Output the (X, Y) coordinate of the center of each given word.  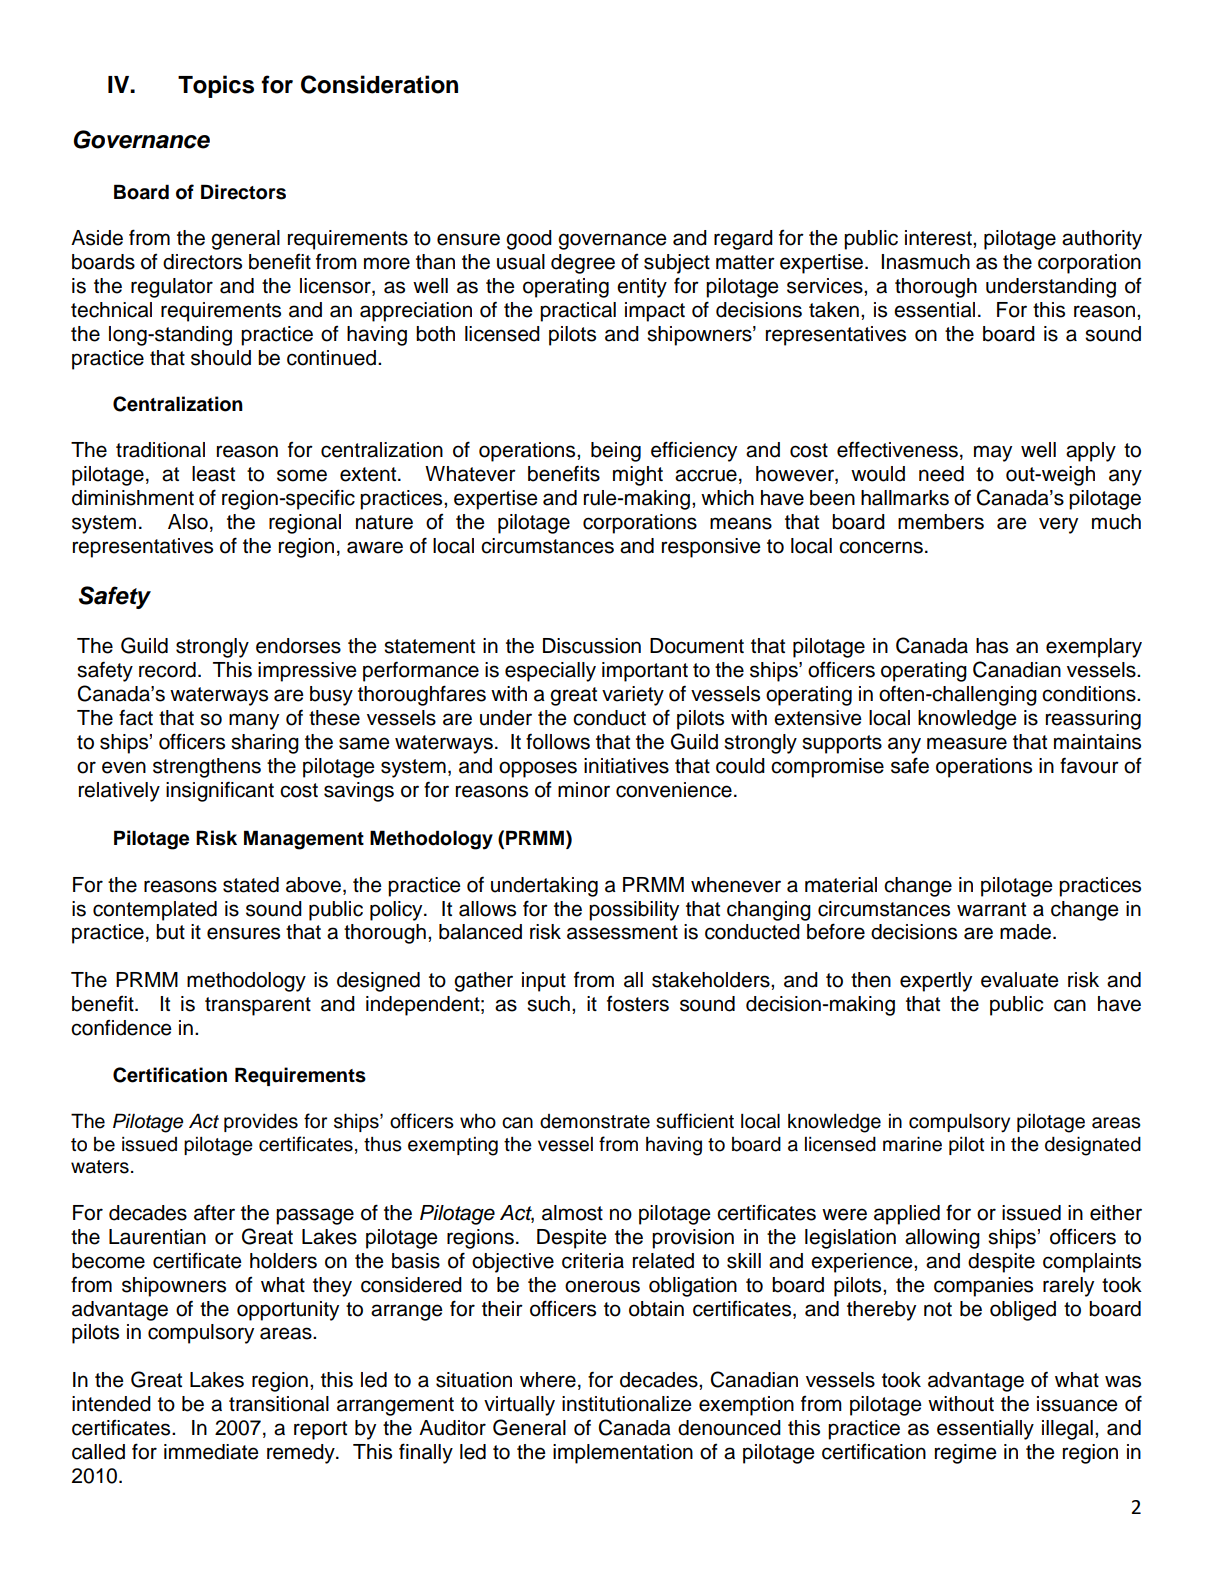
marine (912, 1144)
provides (261, 1123)
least (213, 474)
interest (939, 238)
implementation (623, 1454)
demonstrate (595, 1121)
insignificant (220, 791)
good (529, 240)
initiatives (626, 766)
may (993, 453)
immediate (211, 1452)
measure (967, 743)
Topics (216, 86)
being (616, 452)
